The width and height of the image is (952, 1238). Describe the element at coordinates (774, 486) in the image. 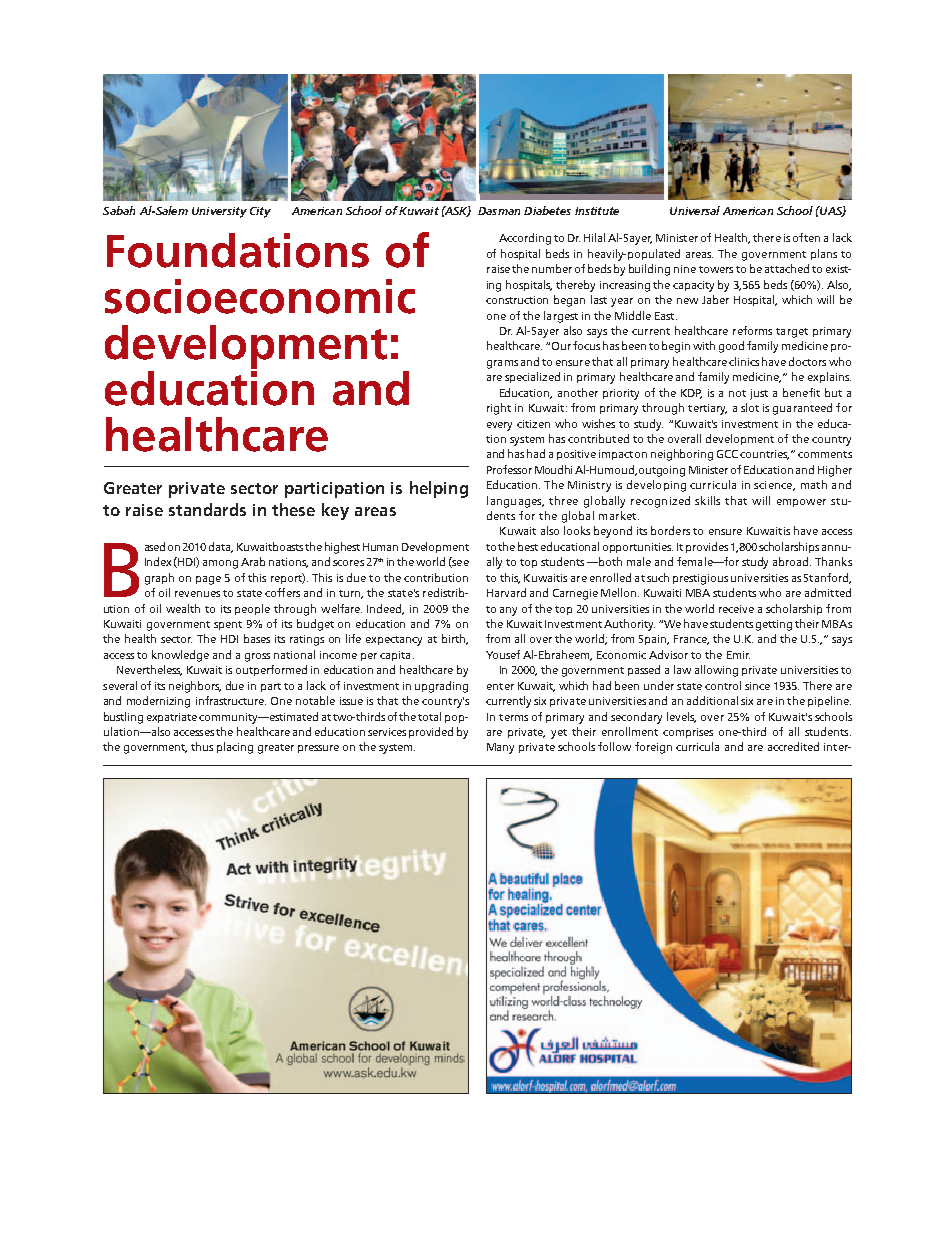

I see `science` at that location.
